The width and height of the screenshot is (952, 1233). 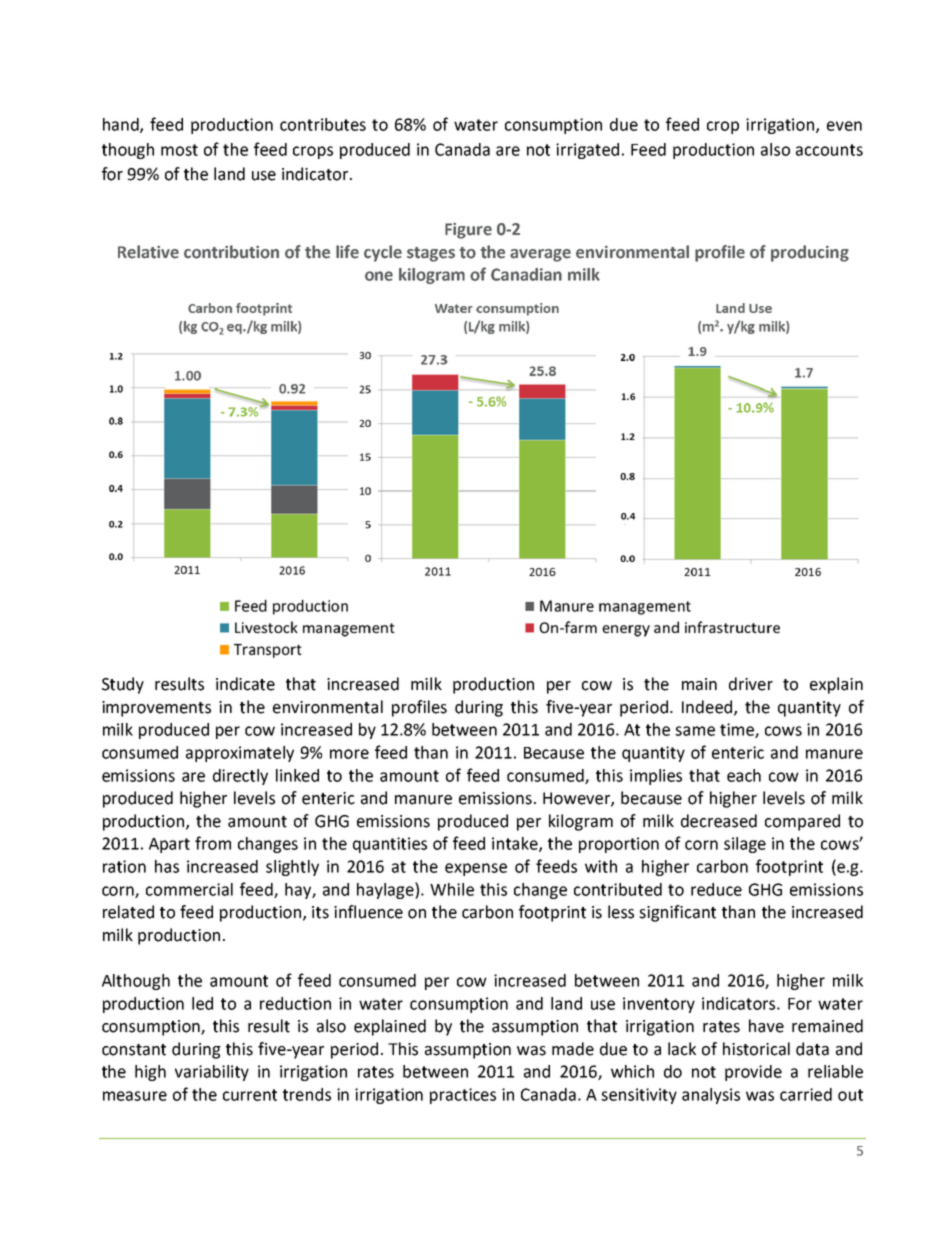 What do you see at coordinates (212, 1073) in the screenshot?
I see `variability` at bounding box center [212, 1073].
